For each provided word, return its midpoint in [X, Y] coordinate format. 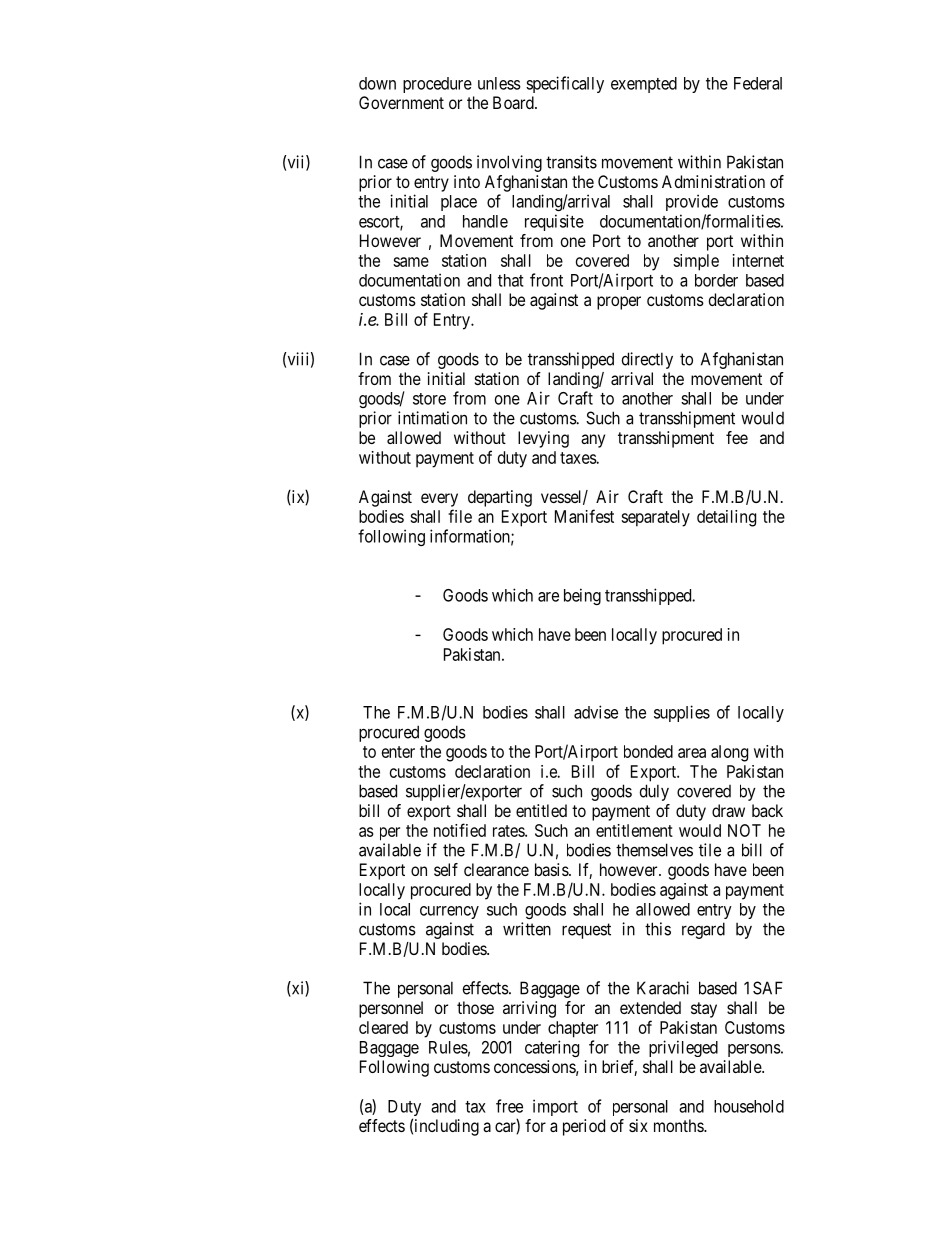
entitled [541, 810]
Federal [758, 83]
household [749, 1106]
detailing [726, 518]
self [446, 869]
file [460, 516]
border [716, 280]
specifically [565, 84]
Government [401, 102]
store [429, 399]
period [584, 1127]
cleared [383, 1027]
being [582, 596]
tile [710, 850]
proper [619, 303]
